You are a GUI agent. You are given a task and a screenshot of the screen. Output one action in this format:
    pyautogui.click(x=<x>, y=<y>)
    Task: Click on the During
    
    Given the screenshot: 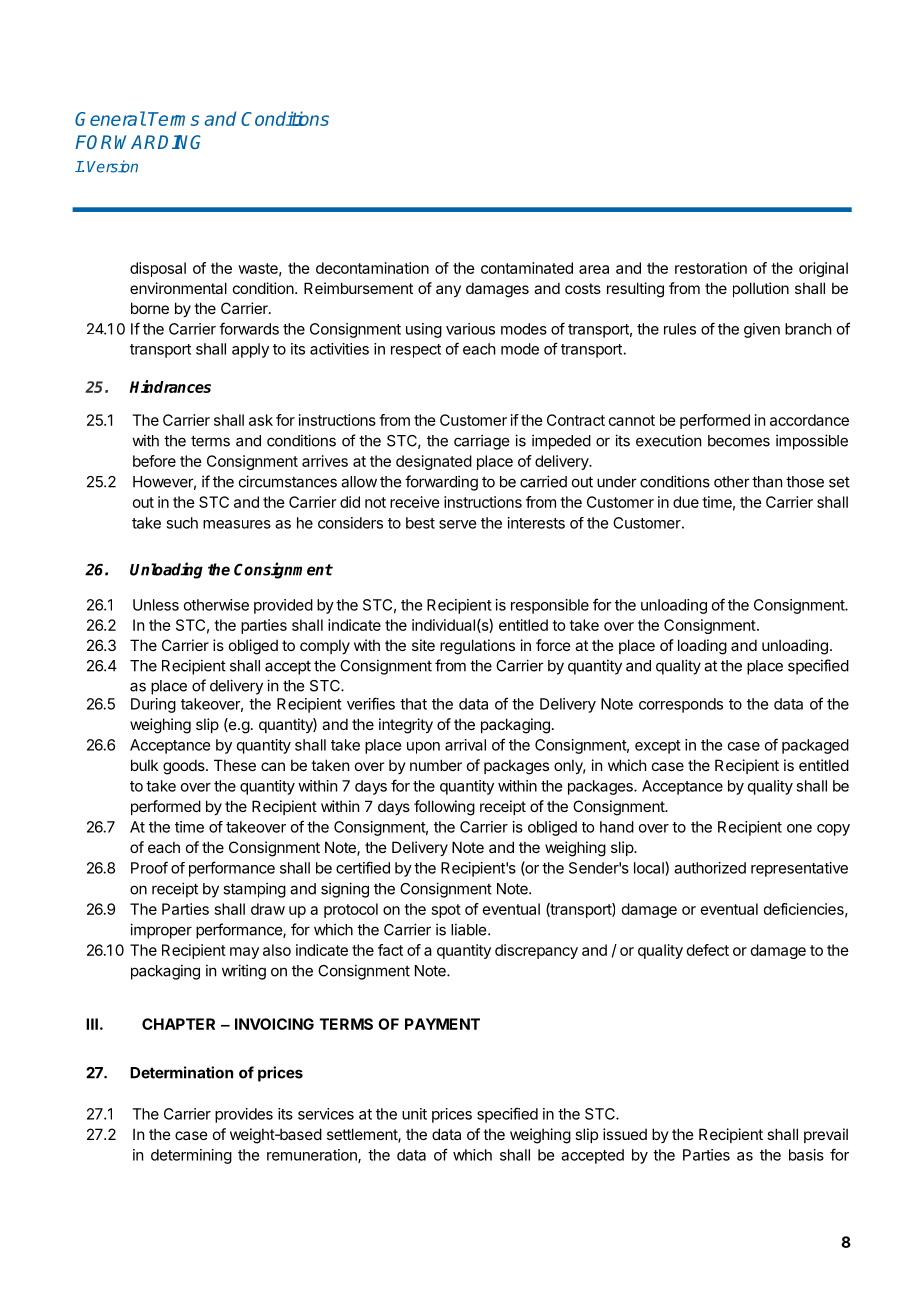 What is the action you would take?
    pyautogui.click(x=153, y=705)
